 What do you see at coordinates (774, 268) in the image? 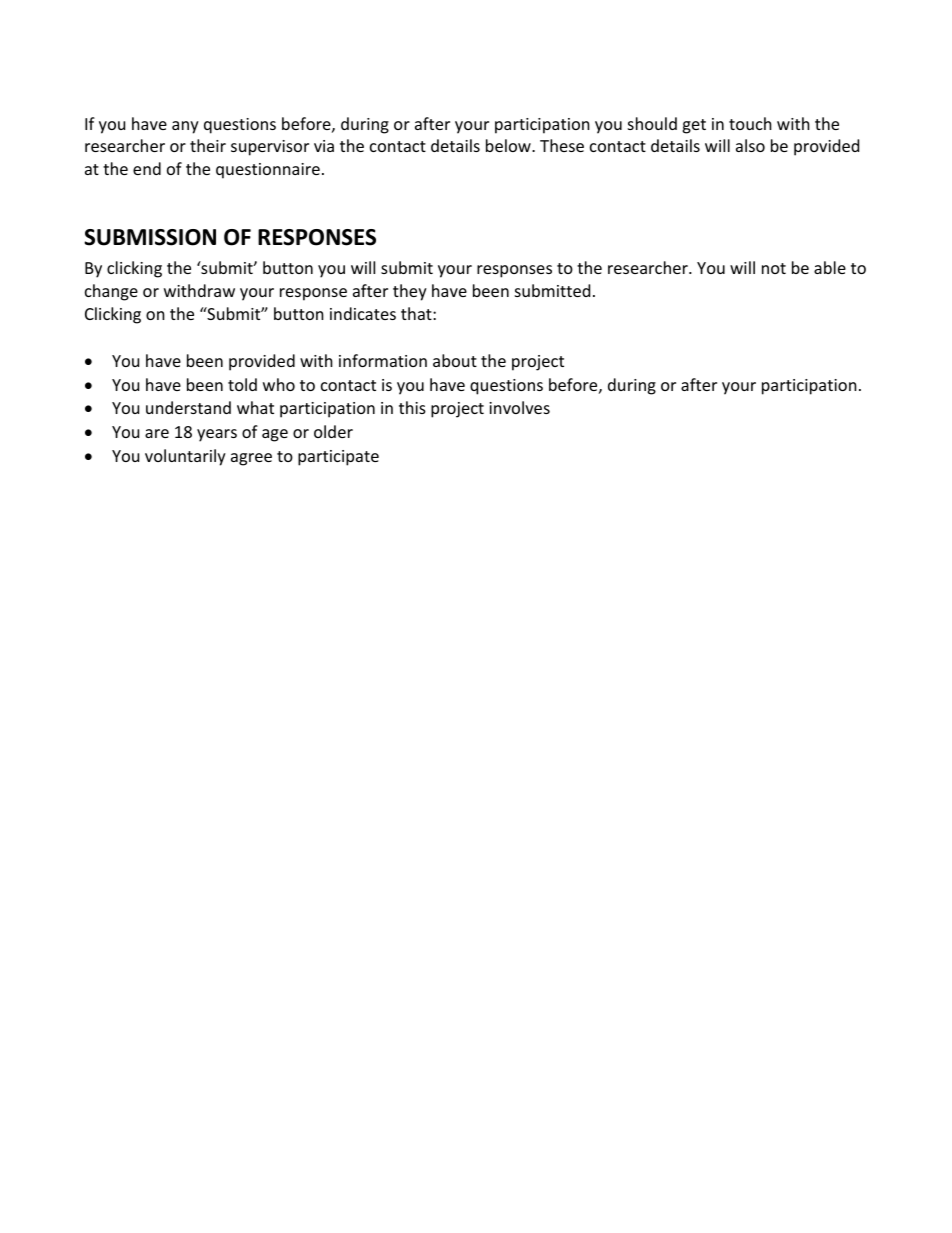
I see `not` at bounding box center [774, 268].
